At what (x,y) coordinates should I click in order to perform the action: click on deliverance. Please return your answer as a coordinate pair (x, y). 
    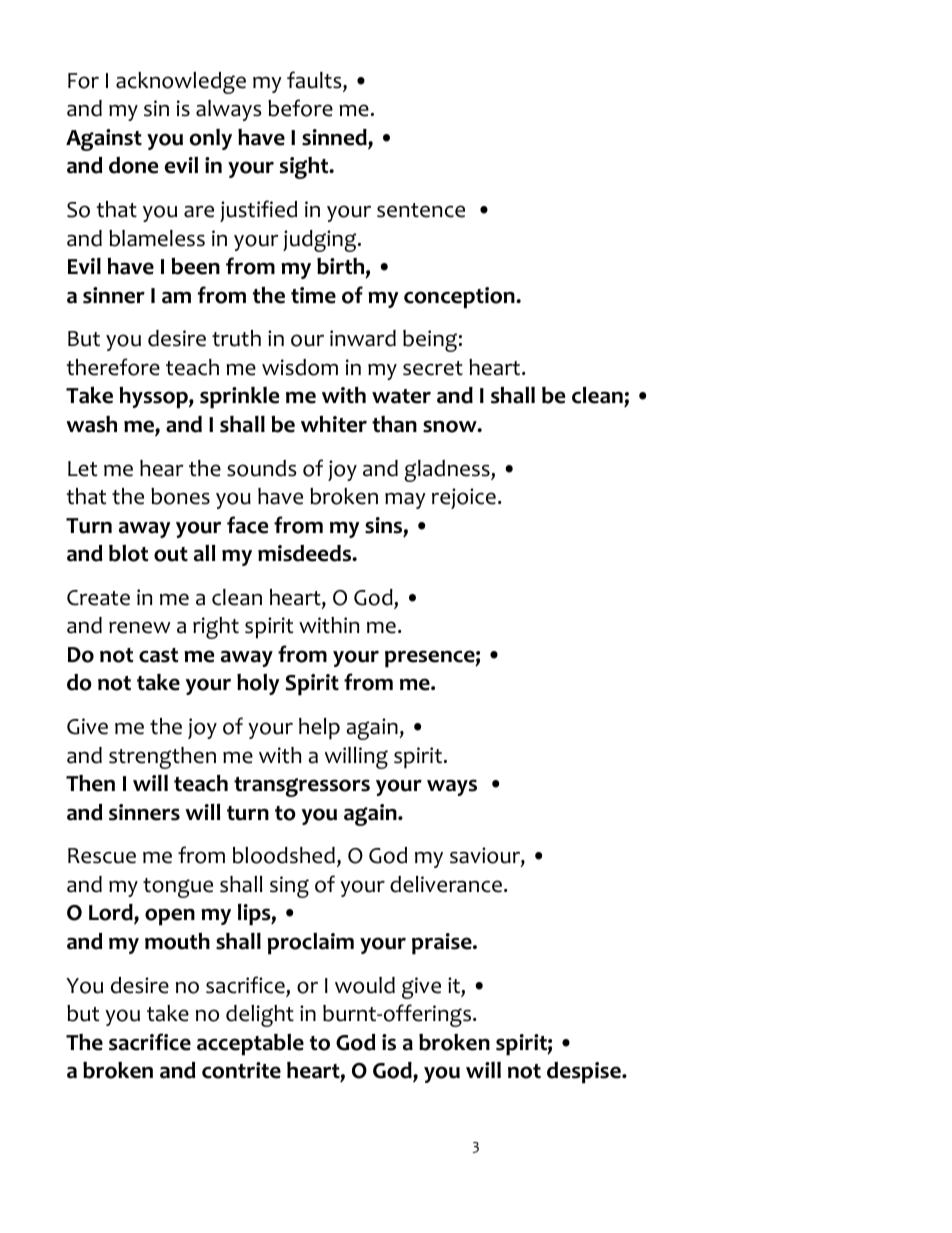
    Looking at the image, I should click on (446, 884).
